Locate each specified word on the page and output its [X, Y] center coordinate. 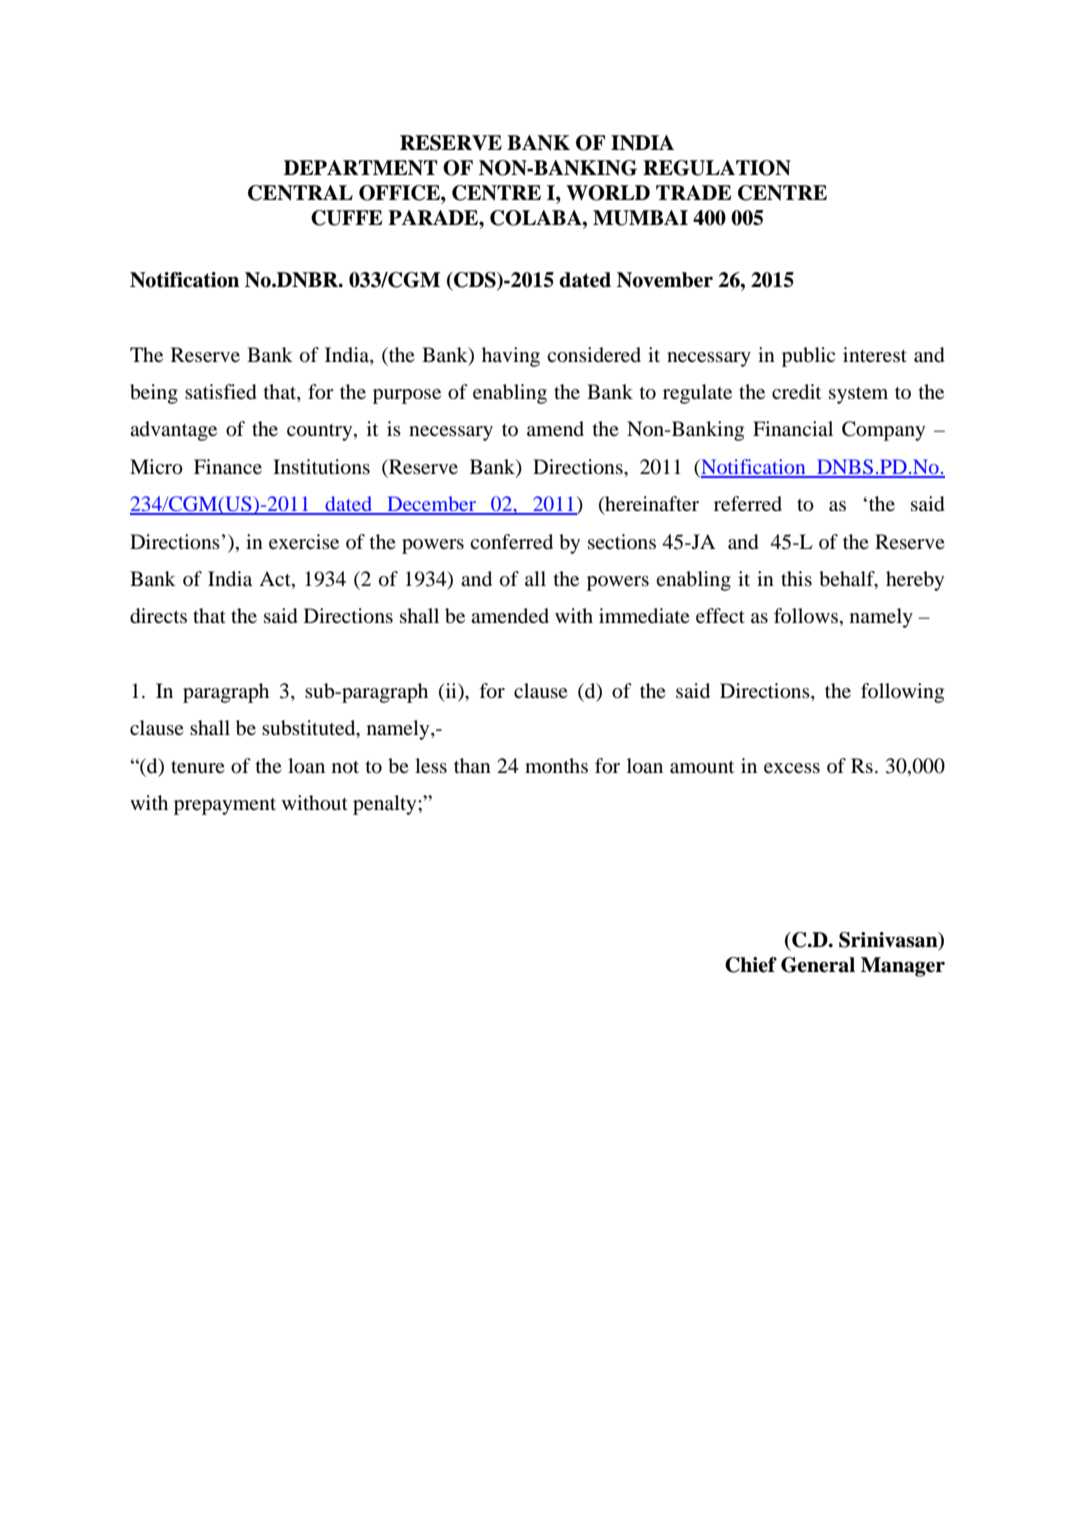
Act [276, 580]
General [818, 965]
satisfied [221, 392]
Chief [751, 965]
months [556, 765]
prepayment [225, 806]
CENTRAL [300, 193]
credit [796, 392]
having [511, 357]
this [796, 578]
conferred [511, 542]
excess [792, 768]
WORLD [608, 193]
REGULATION [717, 168]
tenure [198, 767]
